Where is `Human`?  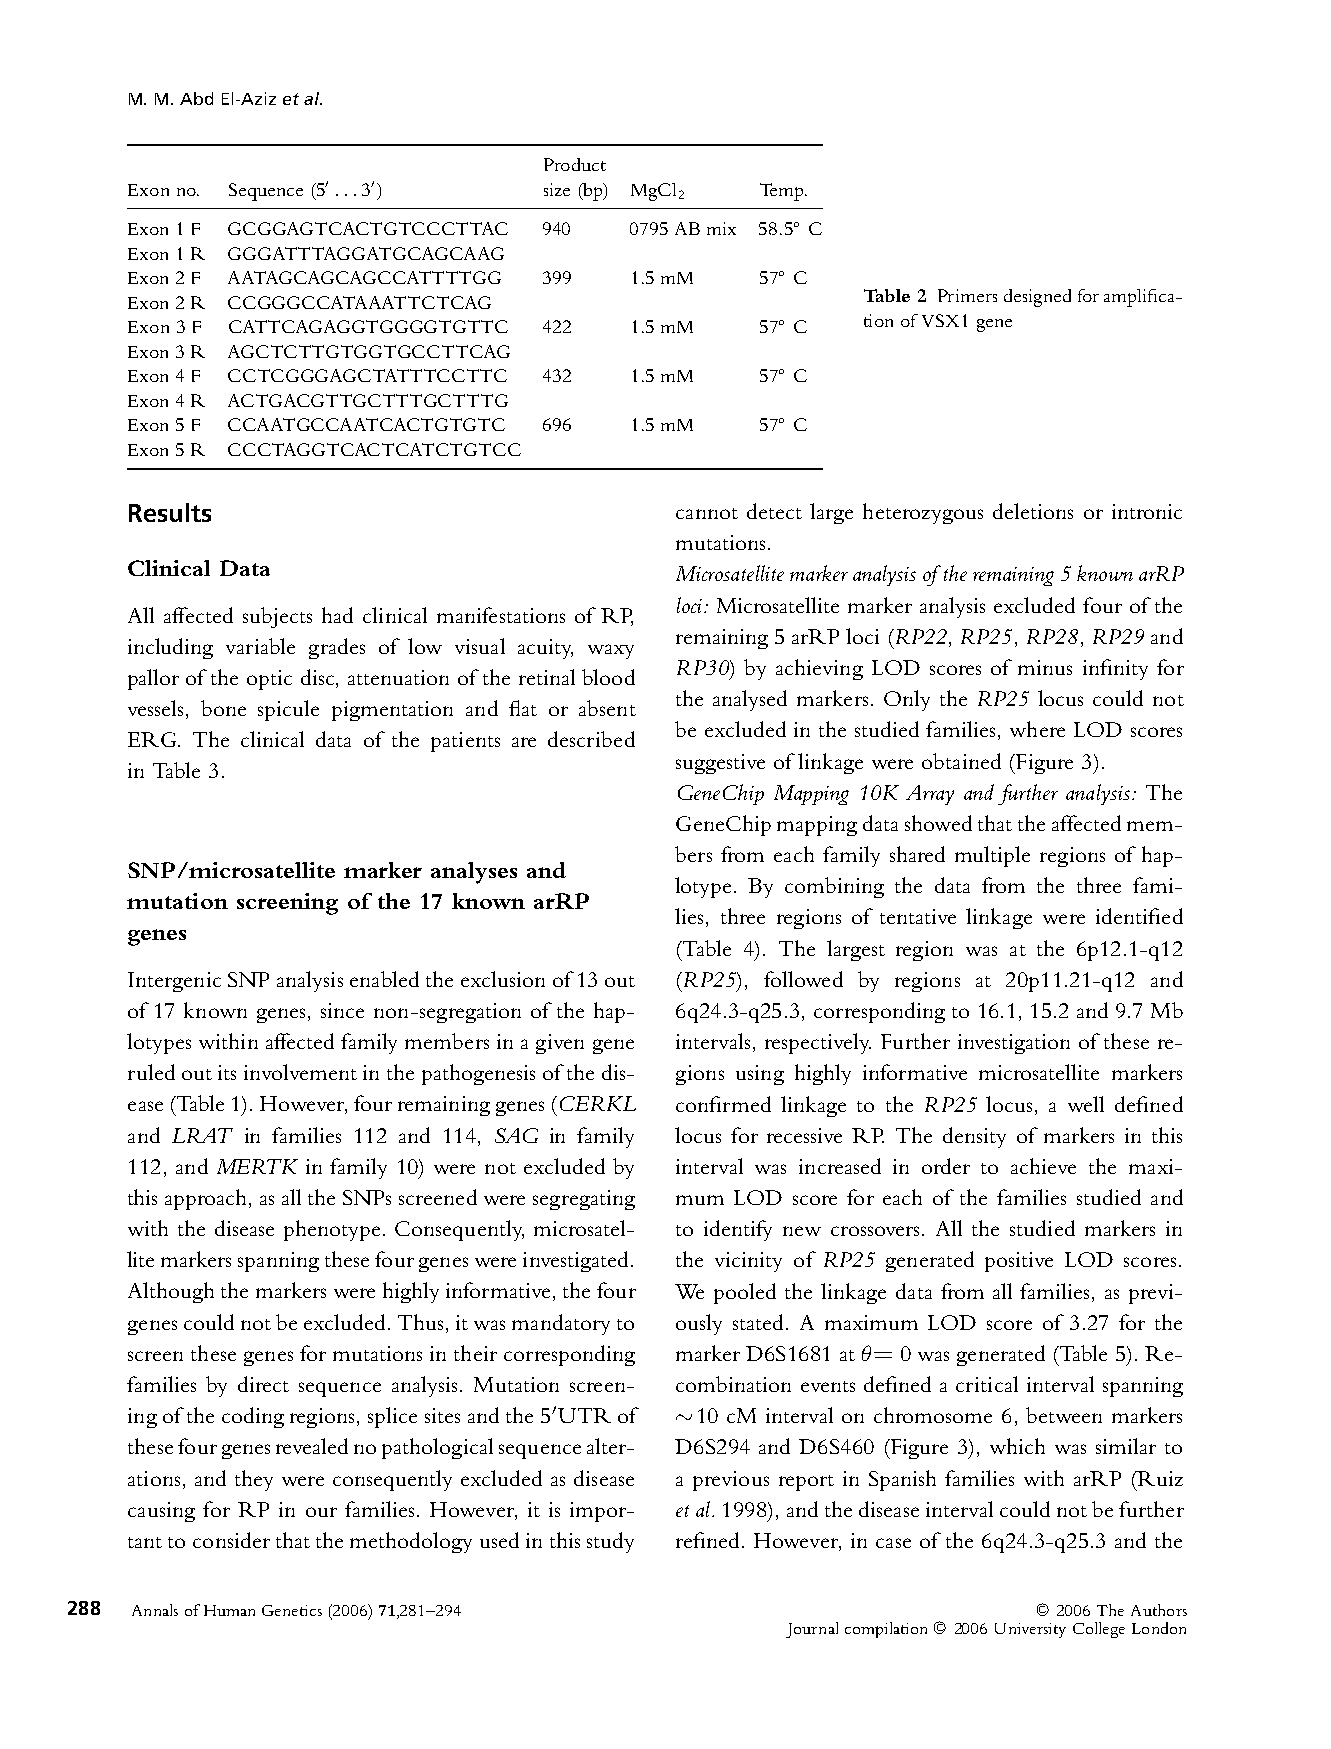
Human is located at coordinates (229, 1610).
